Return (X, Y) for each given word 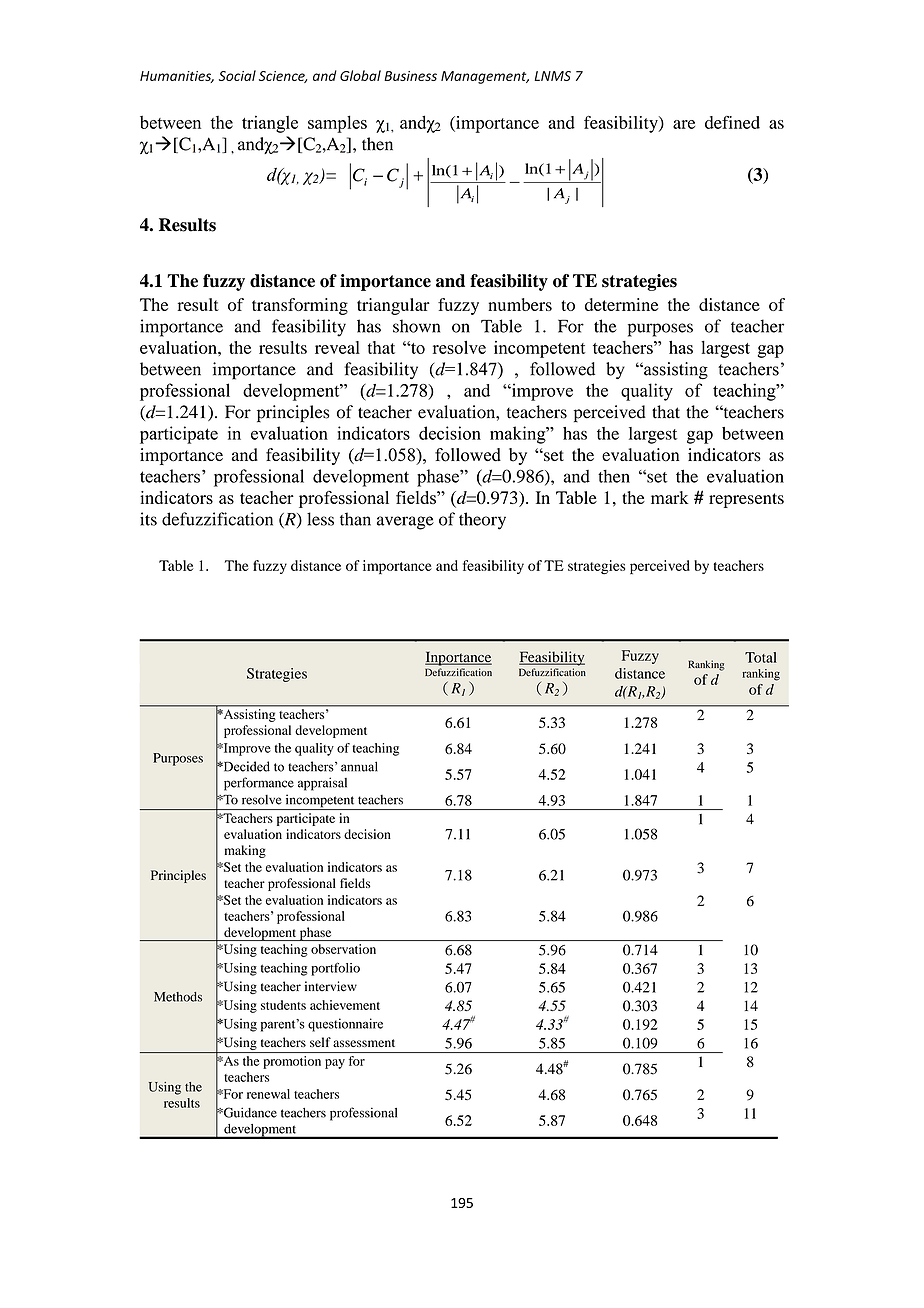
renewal (268, 1094)
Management (485, 77)
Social (237, 75)
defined (732, 122)
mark (670, 497)
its (148, 519)
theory (482, 521)
